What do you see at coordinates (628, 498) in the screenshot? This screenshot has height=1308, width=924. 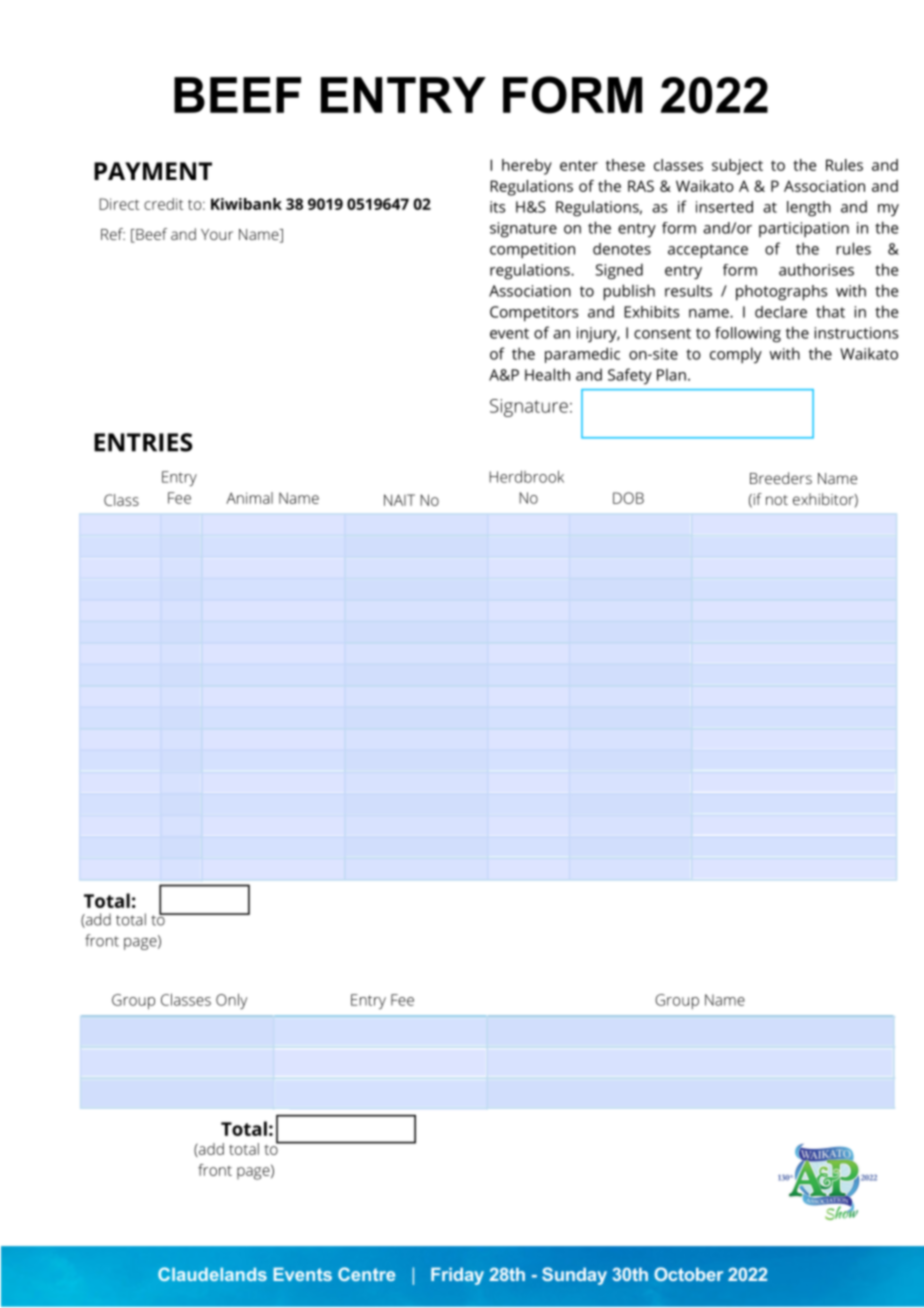 I see `DOB` at bounding box center [628, 498].
